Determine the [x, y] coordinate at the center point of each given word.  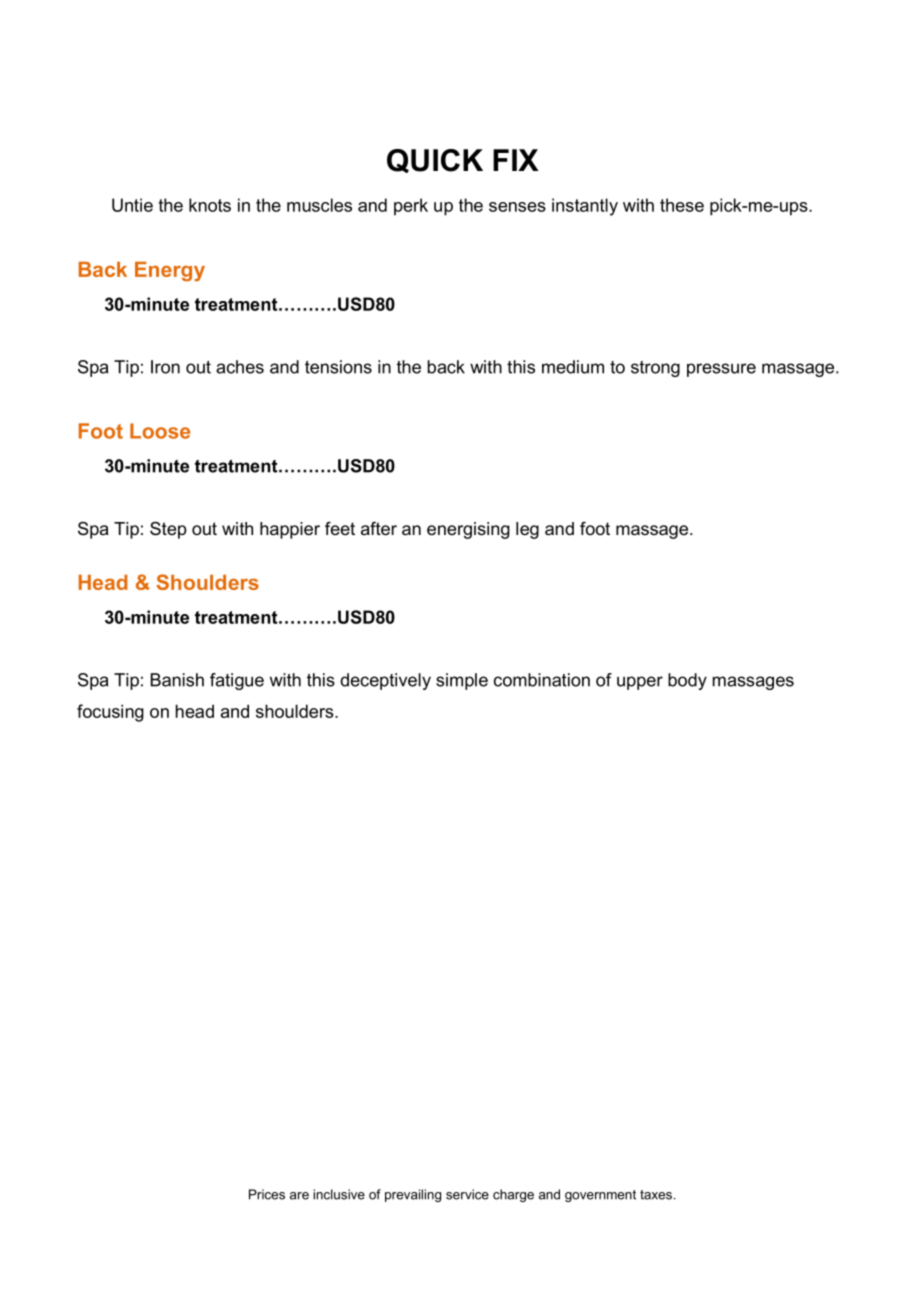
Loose [160, 431]
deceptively [385, 681]
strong [655, 369]
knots [210, 205]
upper [640, 683]
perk [411, 206]
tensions [338, 367]
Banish [177, 680]
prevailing [413, 1195]
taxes [656, 1195]
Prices [267, 1194]
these [682, 205]
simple [462, 681]
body [687, 681]
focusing [110, 713]
